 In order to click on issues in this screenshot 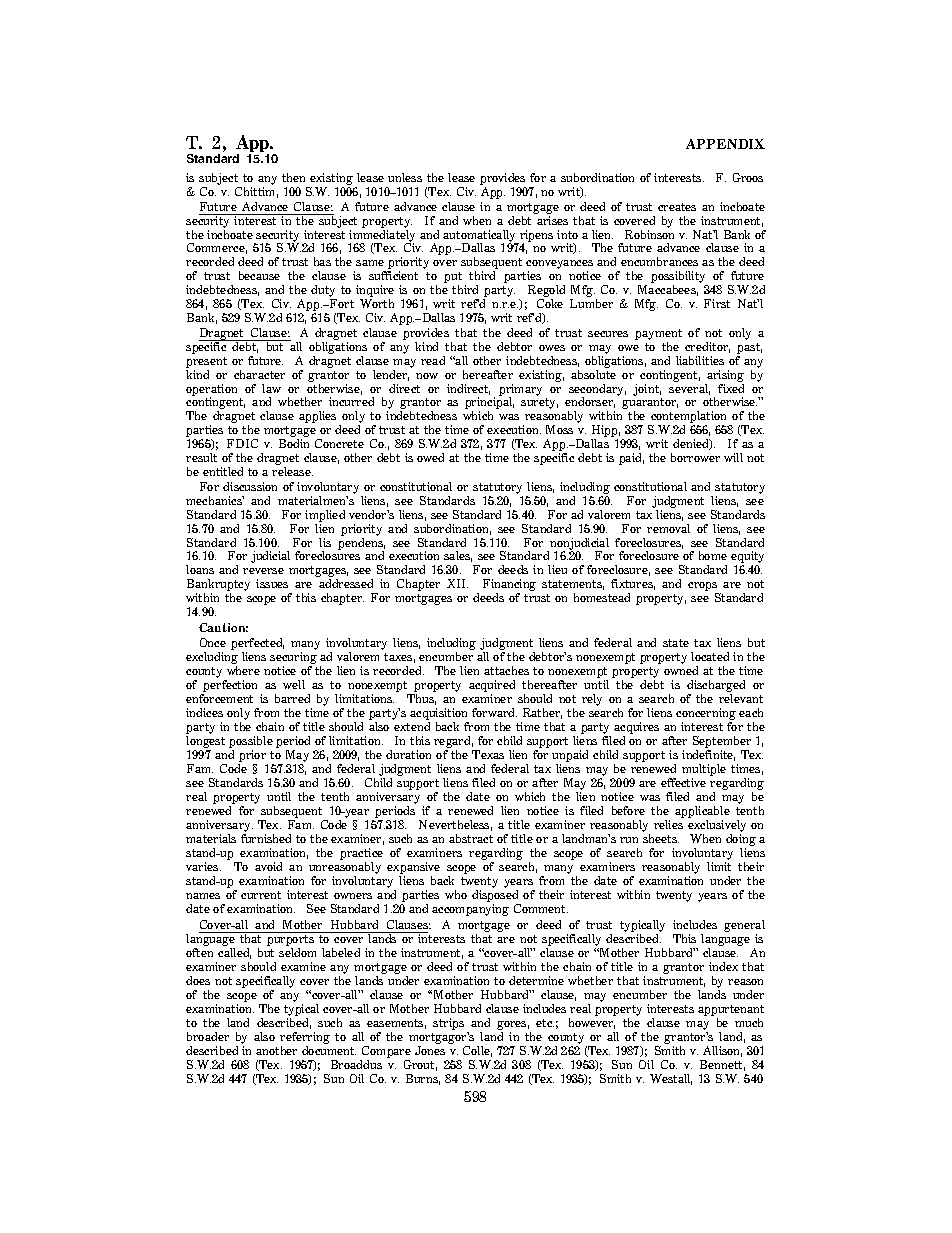, I will do `click(272, 583)`.
